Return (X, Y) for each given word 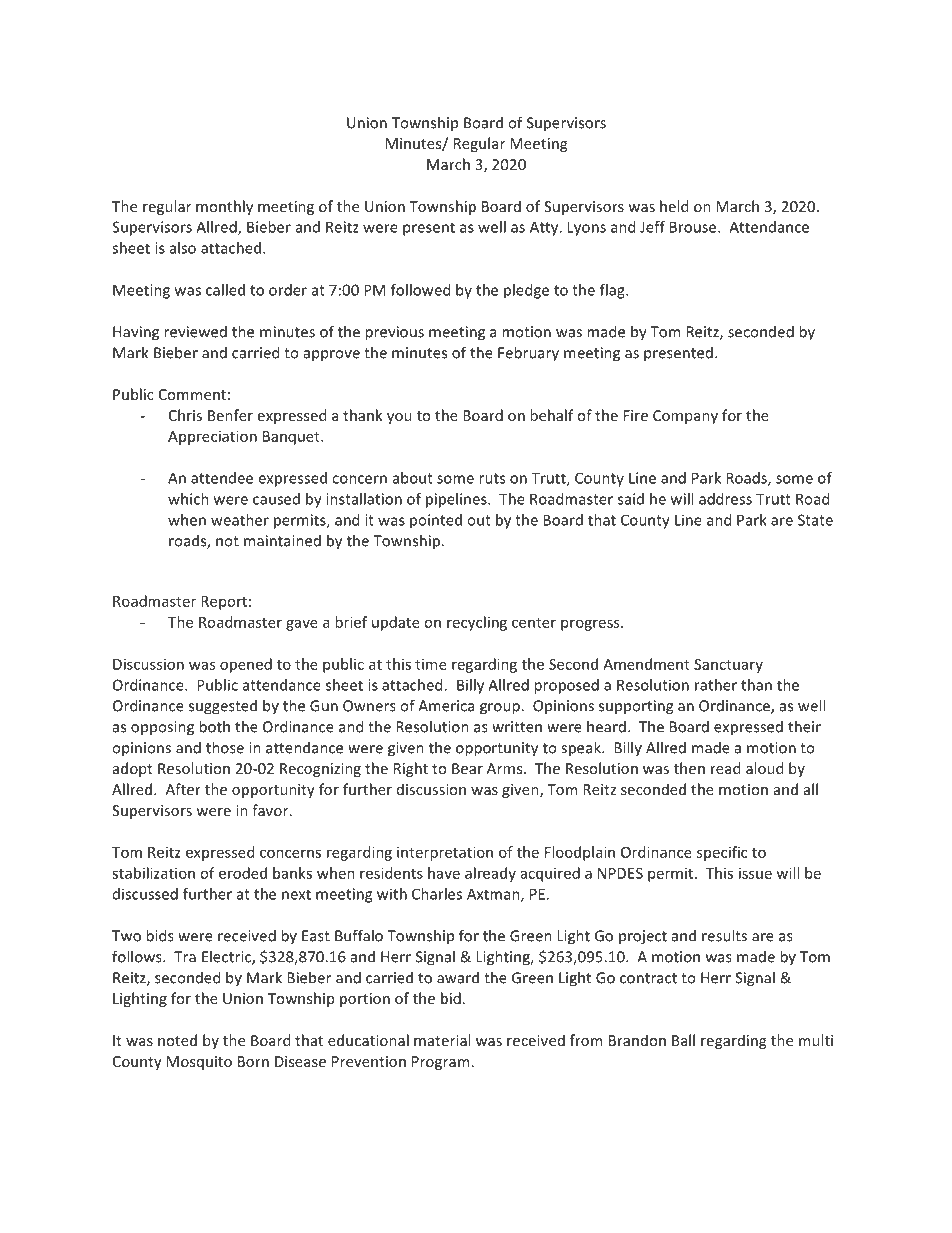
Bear (467, 768)
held (674, 206)
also (183, 248)
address (725, 499)
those (225, 747)
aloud (764, 768)
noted (177, 1040)
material (442, 1040)
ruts (492, 478)
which (188, 499)
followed (420, 290)
